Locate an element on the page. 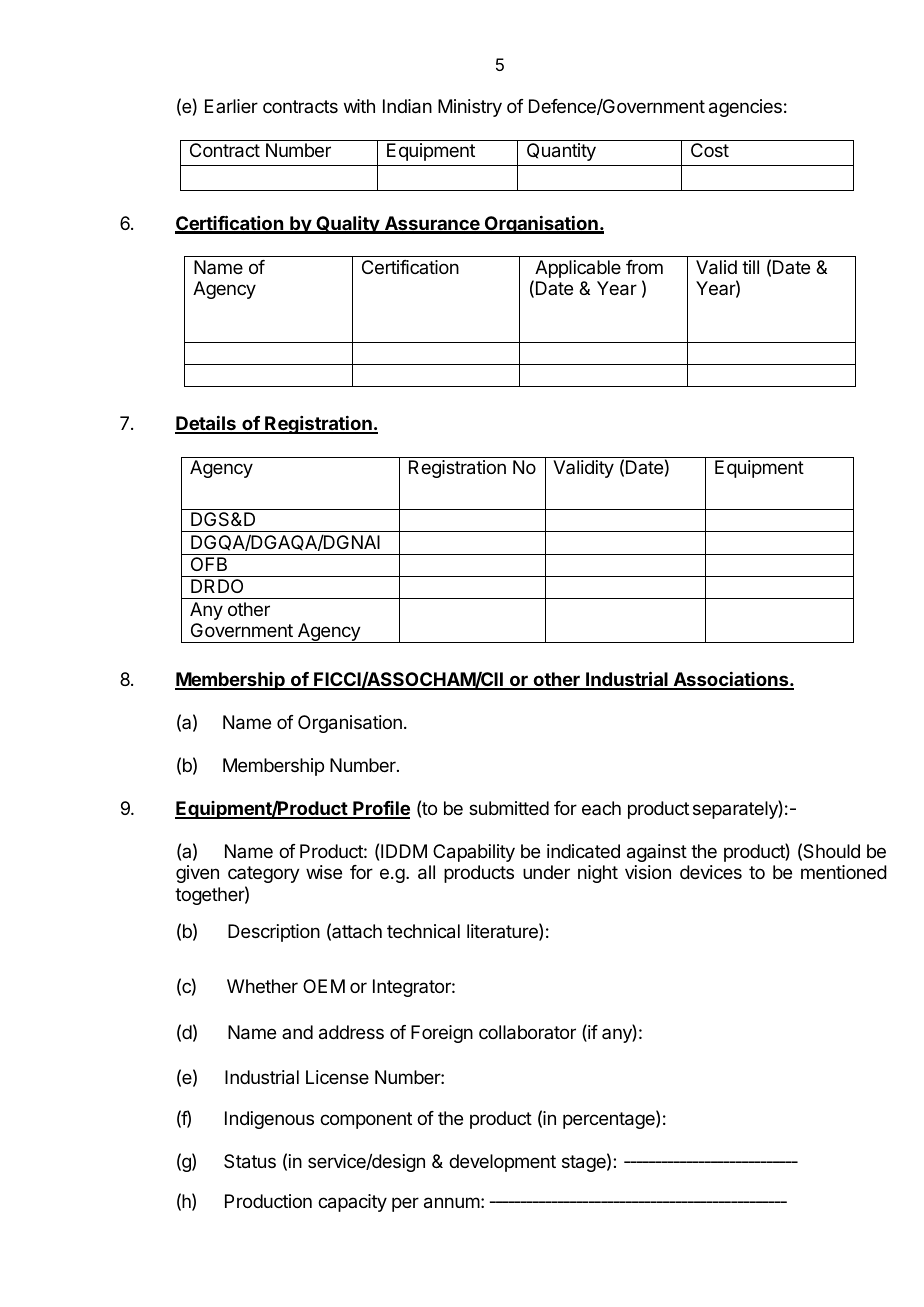 This image has height=1307, width=924. Earlier is located at coordinates (231, 106).
